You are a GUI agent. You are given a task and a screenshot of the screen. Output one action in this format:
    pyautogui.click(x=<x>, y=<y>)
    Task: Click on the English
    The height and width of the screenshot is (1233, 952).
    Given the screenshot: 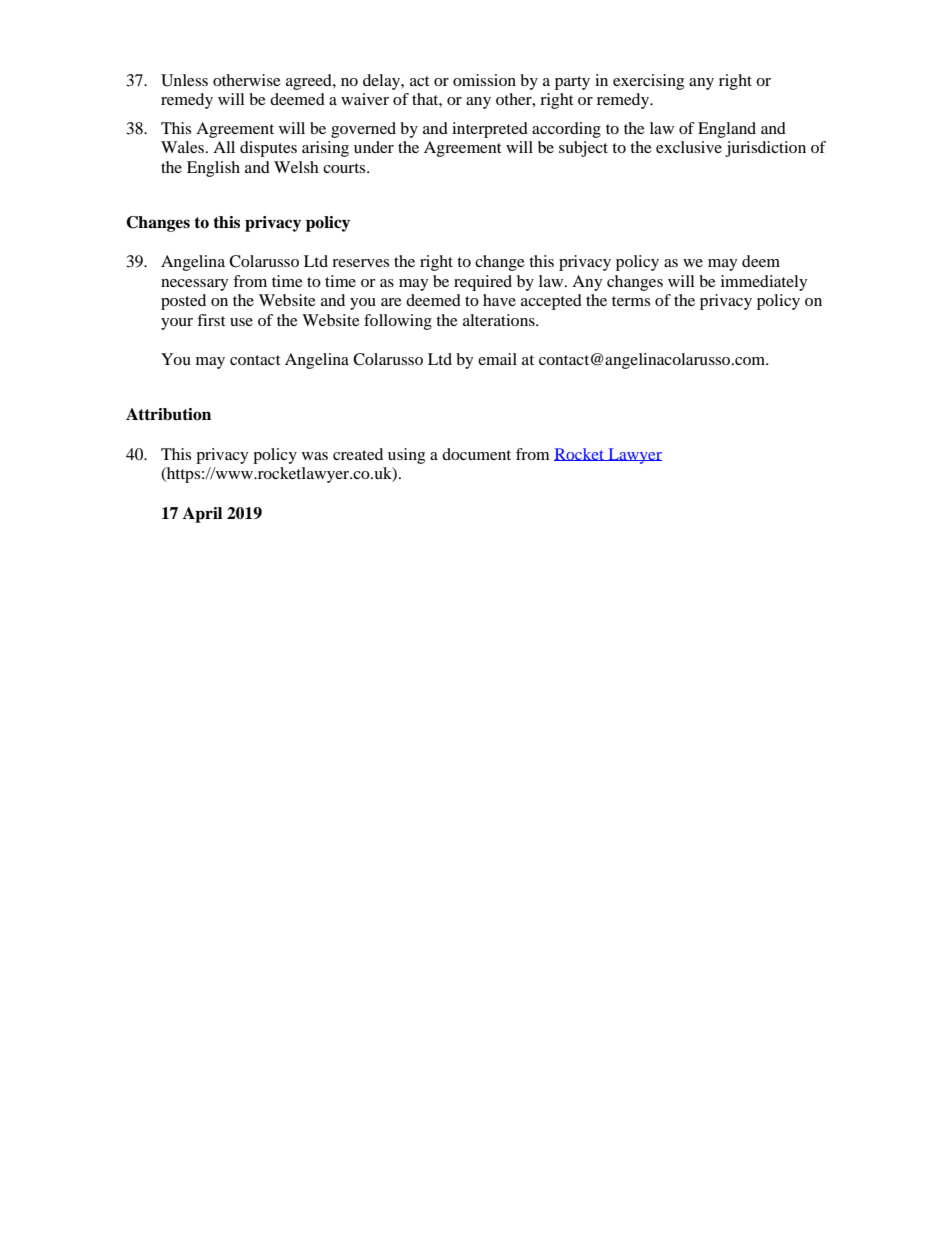 What is the action you would take?
    pyautogui.click(x=213, y=169)
